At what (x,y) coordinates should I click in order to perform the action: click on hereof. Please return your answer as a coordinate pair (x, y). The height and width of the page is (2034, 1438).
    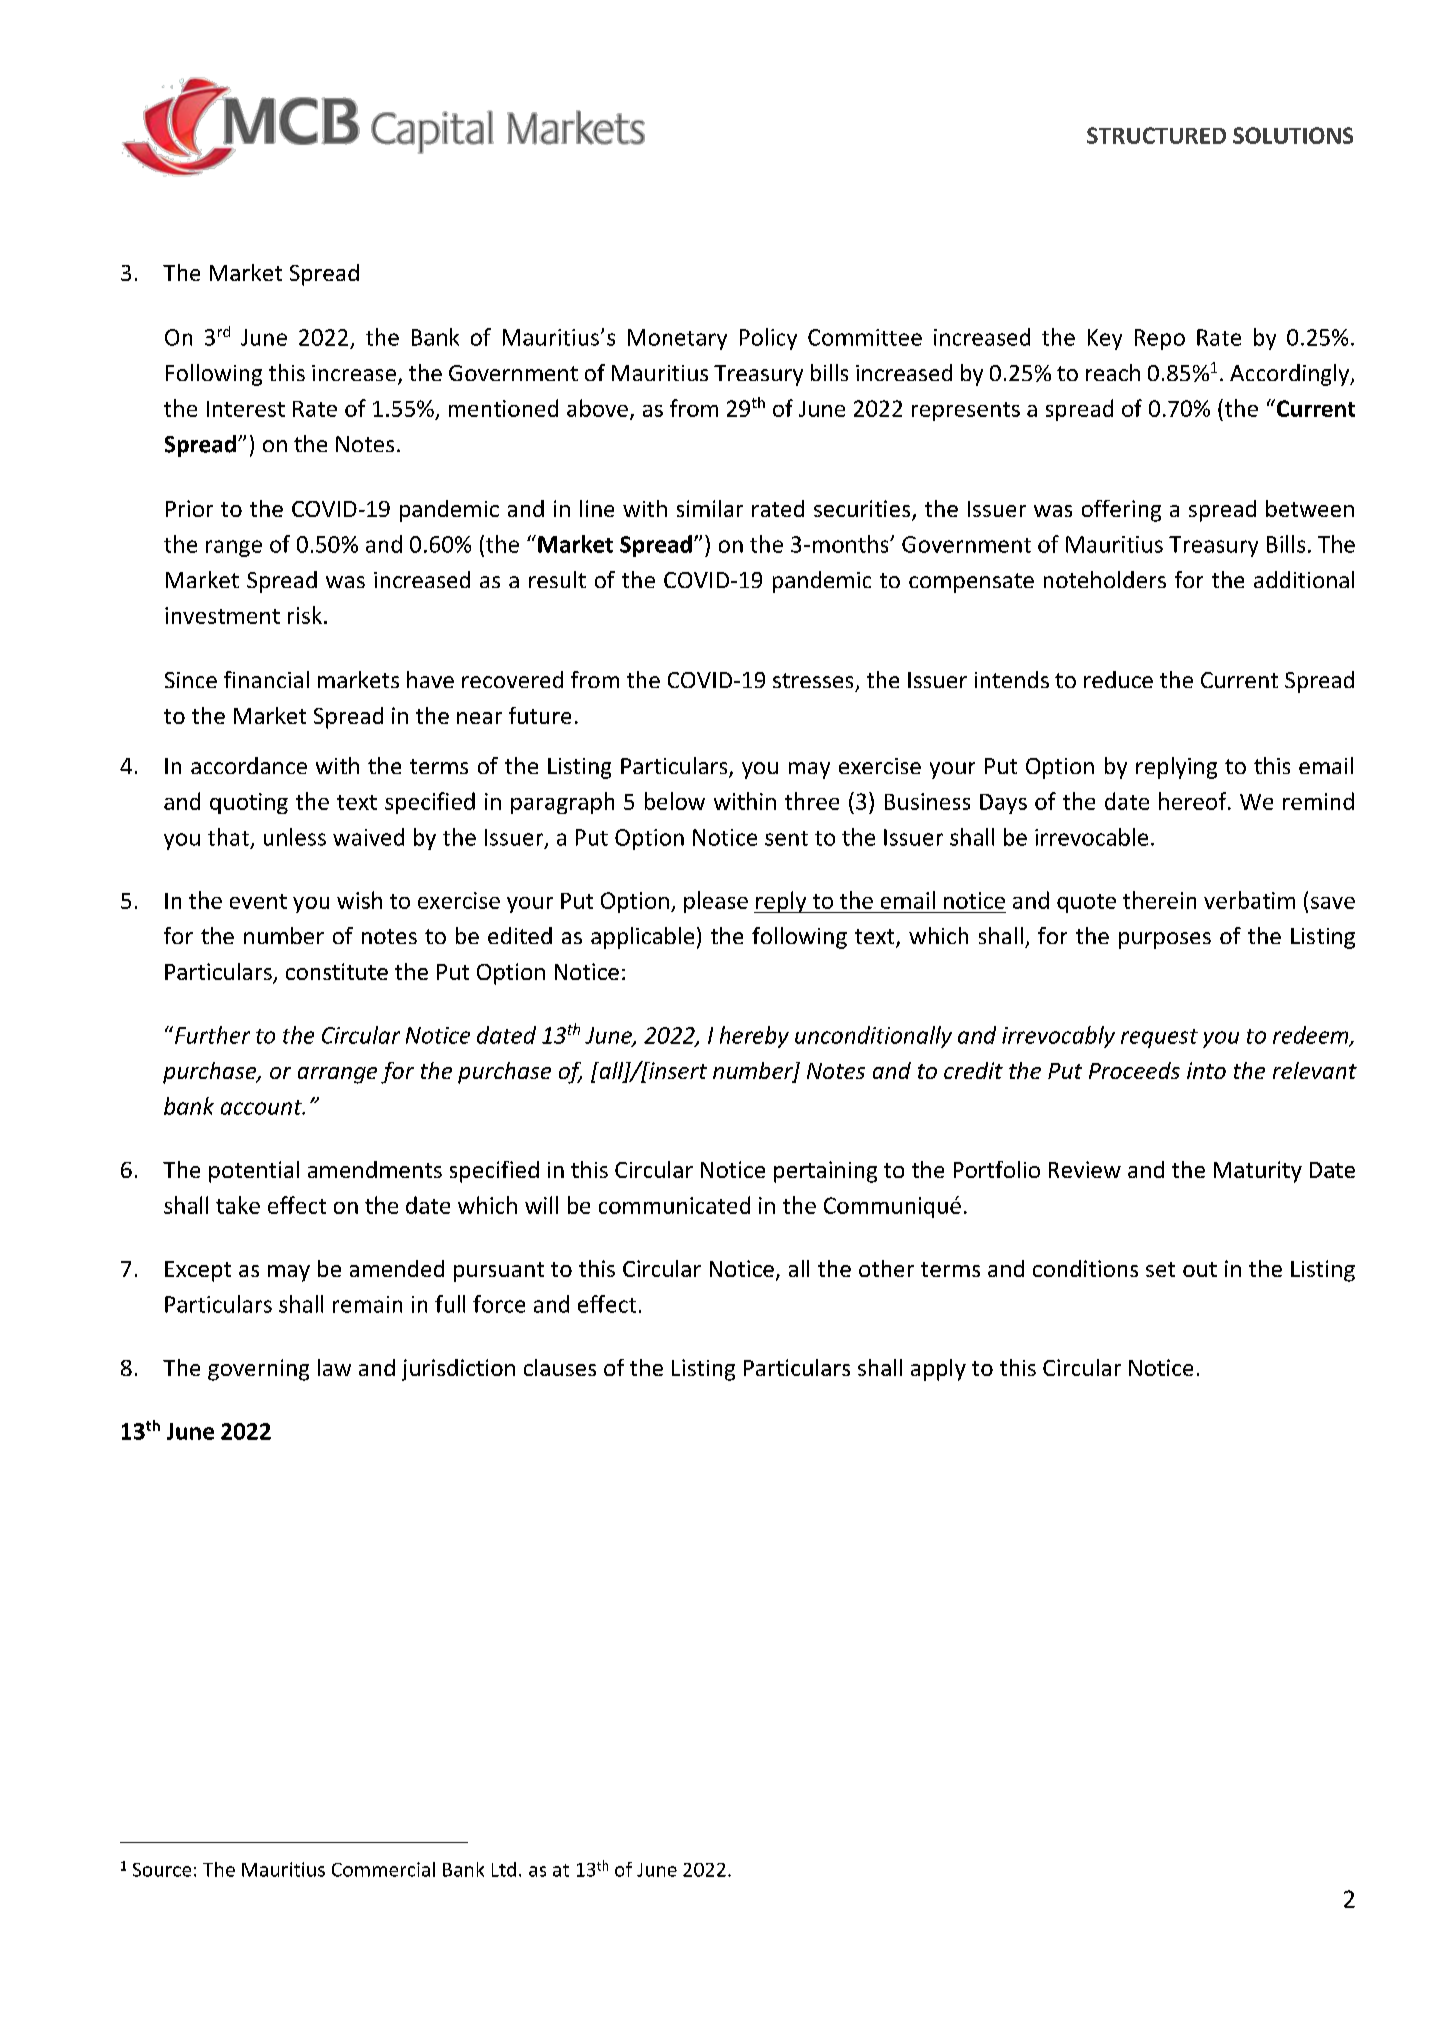
    Looking at the image, I should click on (1194, 801).
